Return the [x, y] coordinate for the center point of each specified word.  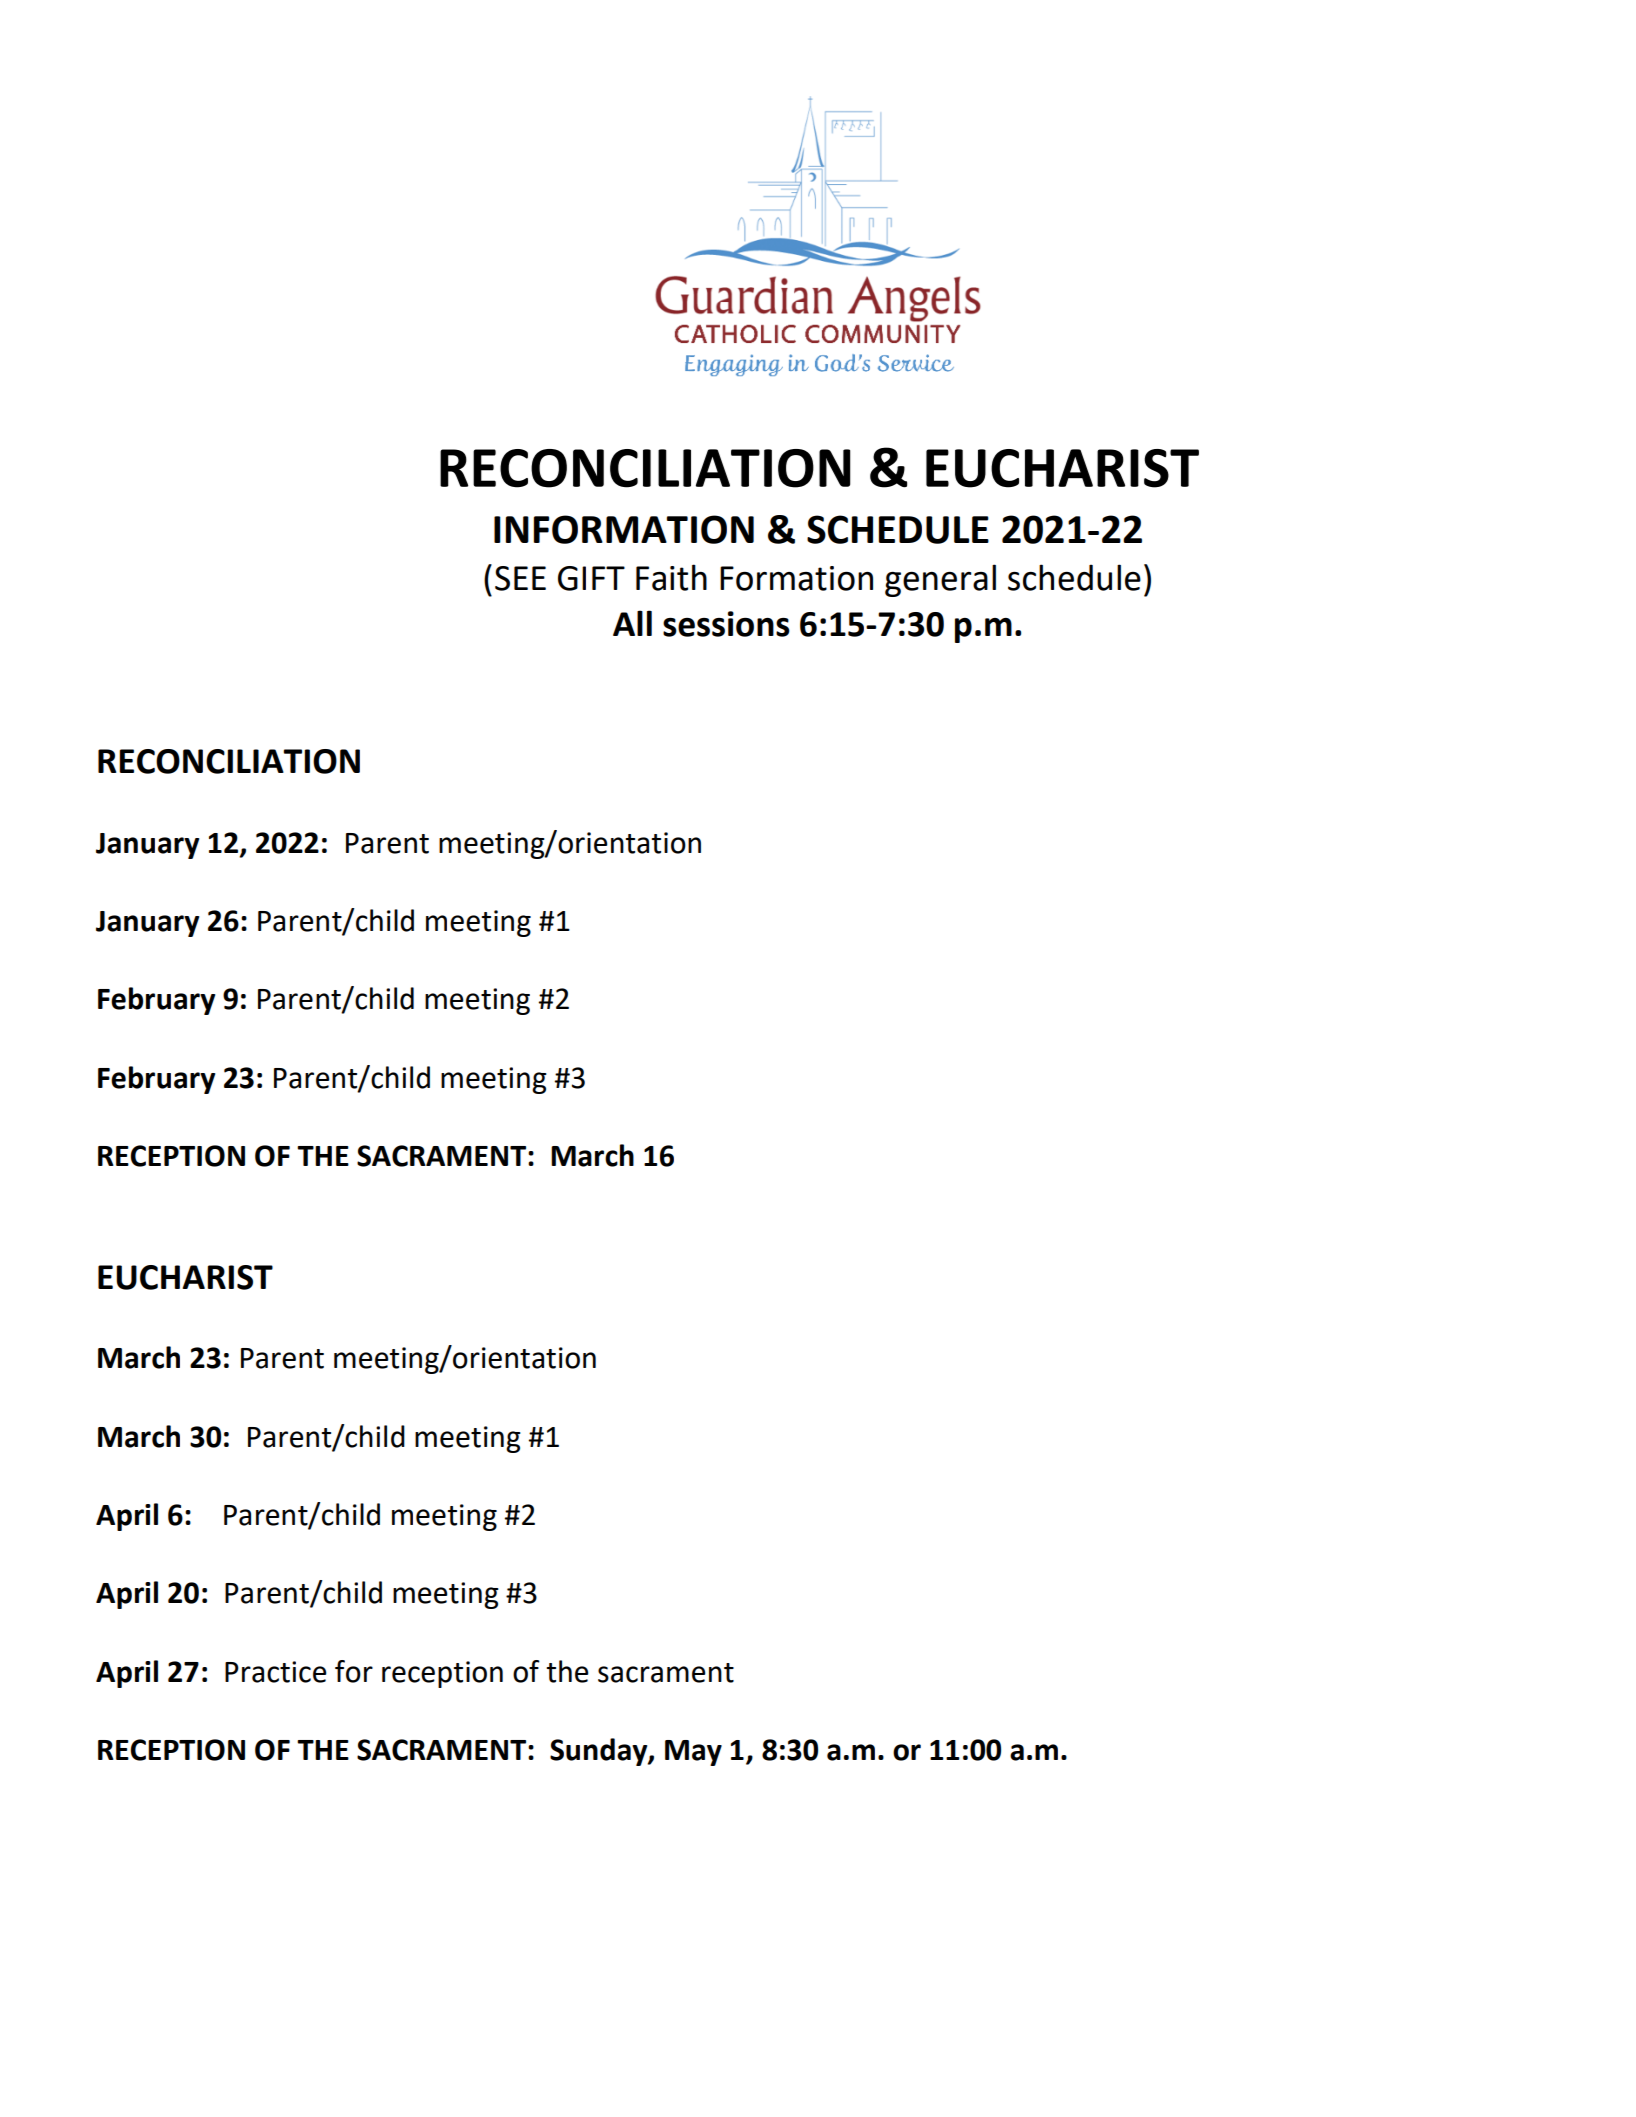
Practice [276, 1672]
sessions [726, 624]
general [940, 580]
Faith [671, 577]
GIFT [591, 578]
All [632, 623]
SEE [520, 578]
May [693, 1753]
